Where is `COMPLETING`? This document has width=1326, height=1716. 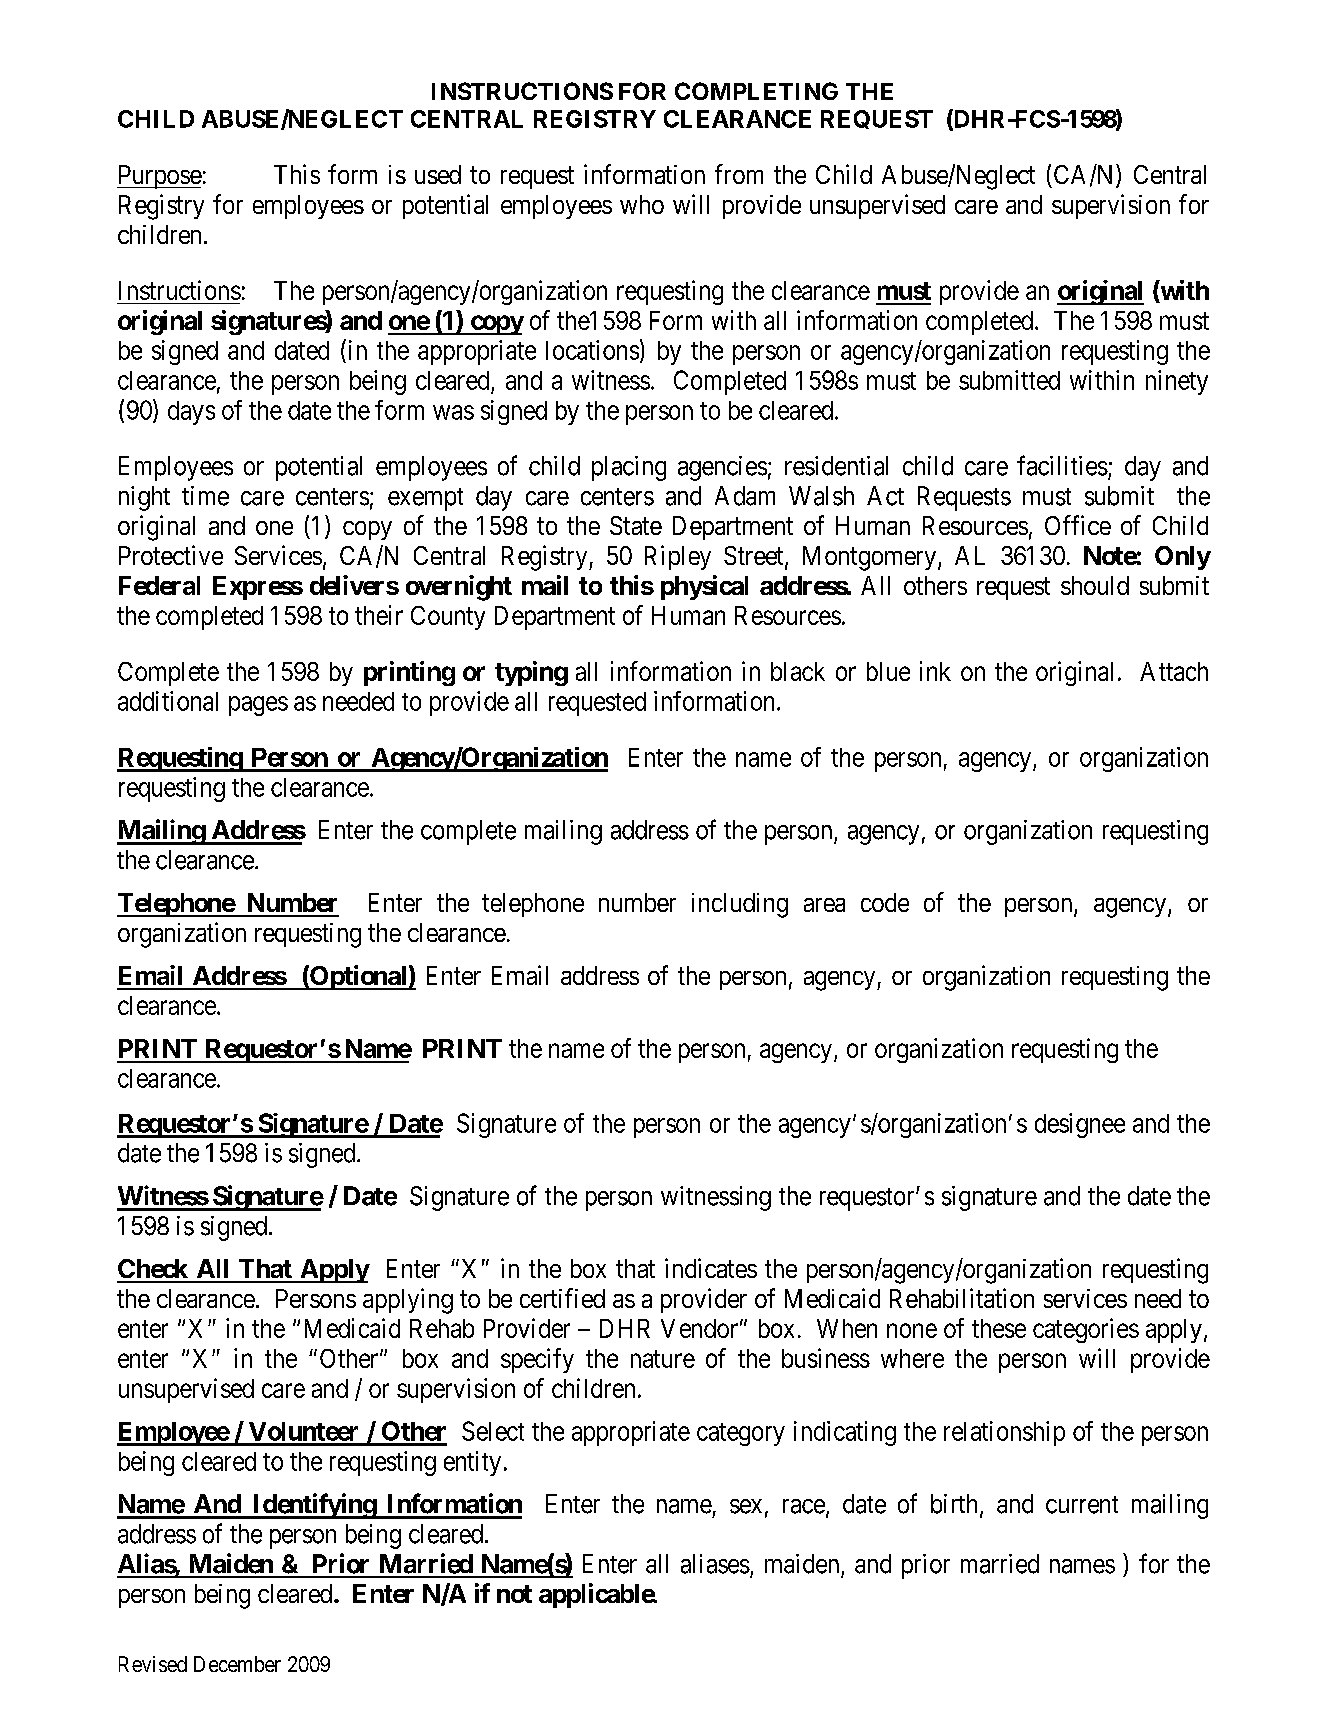 COMPLETING is located at coordinates (756, 91).
